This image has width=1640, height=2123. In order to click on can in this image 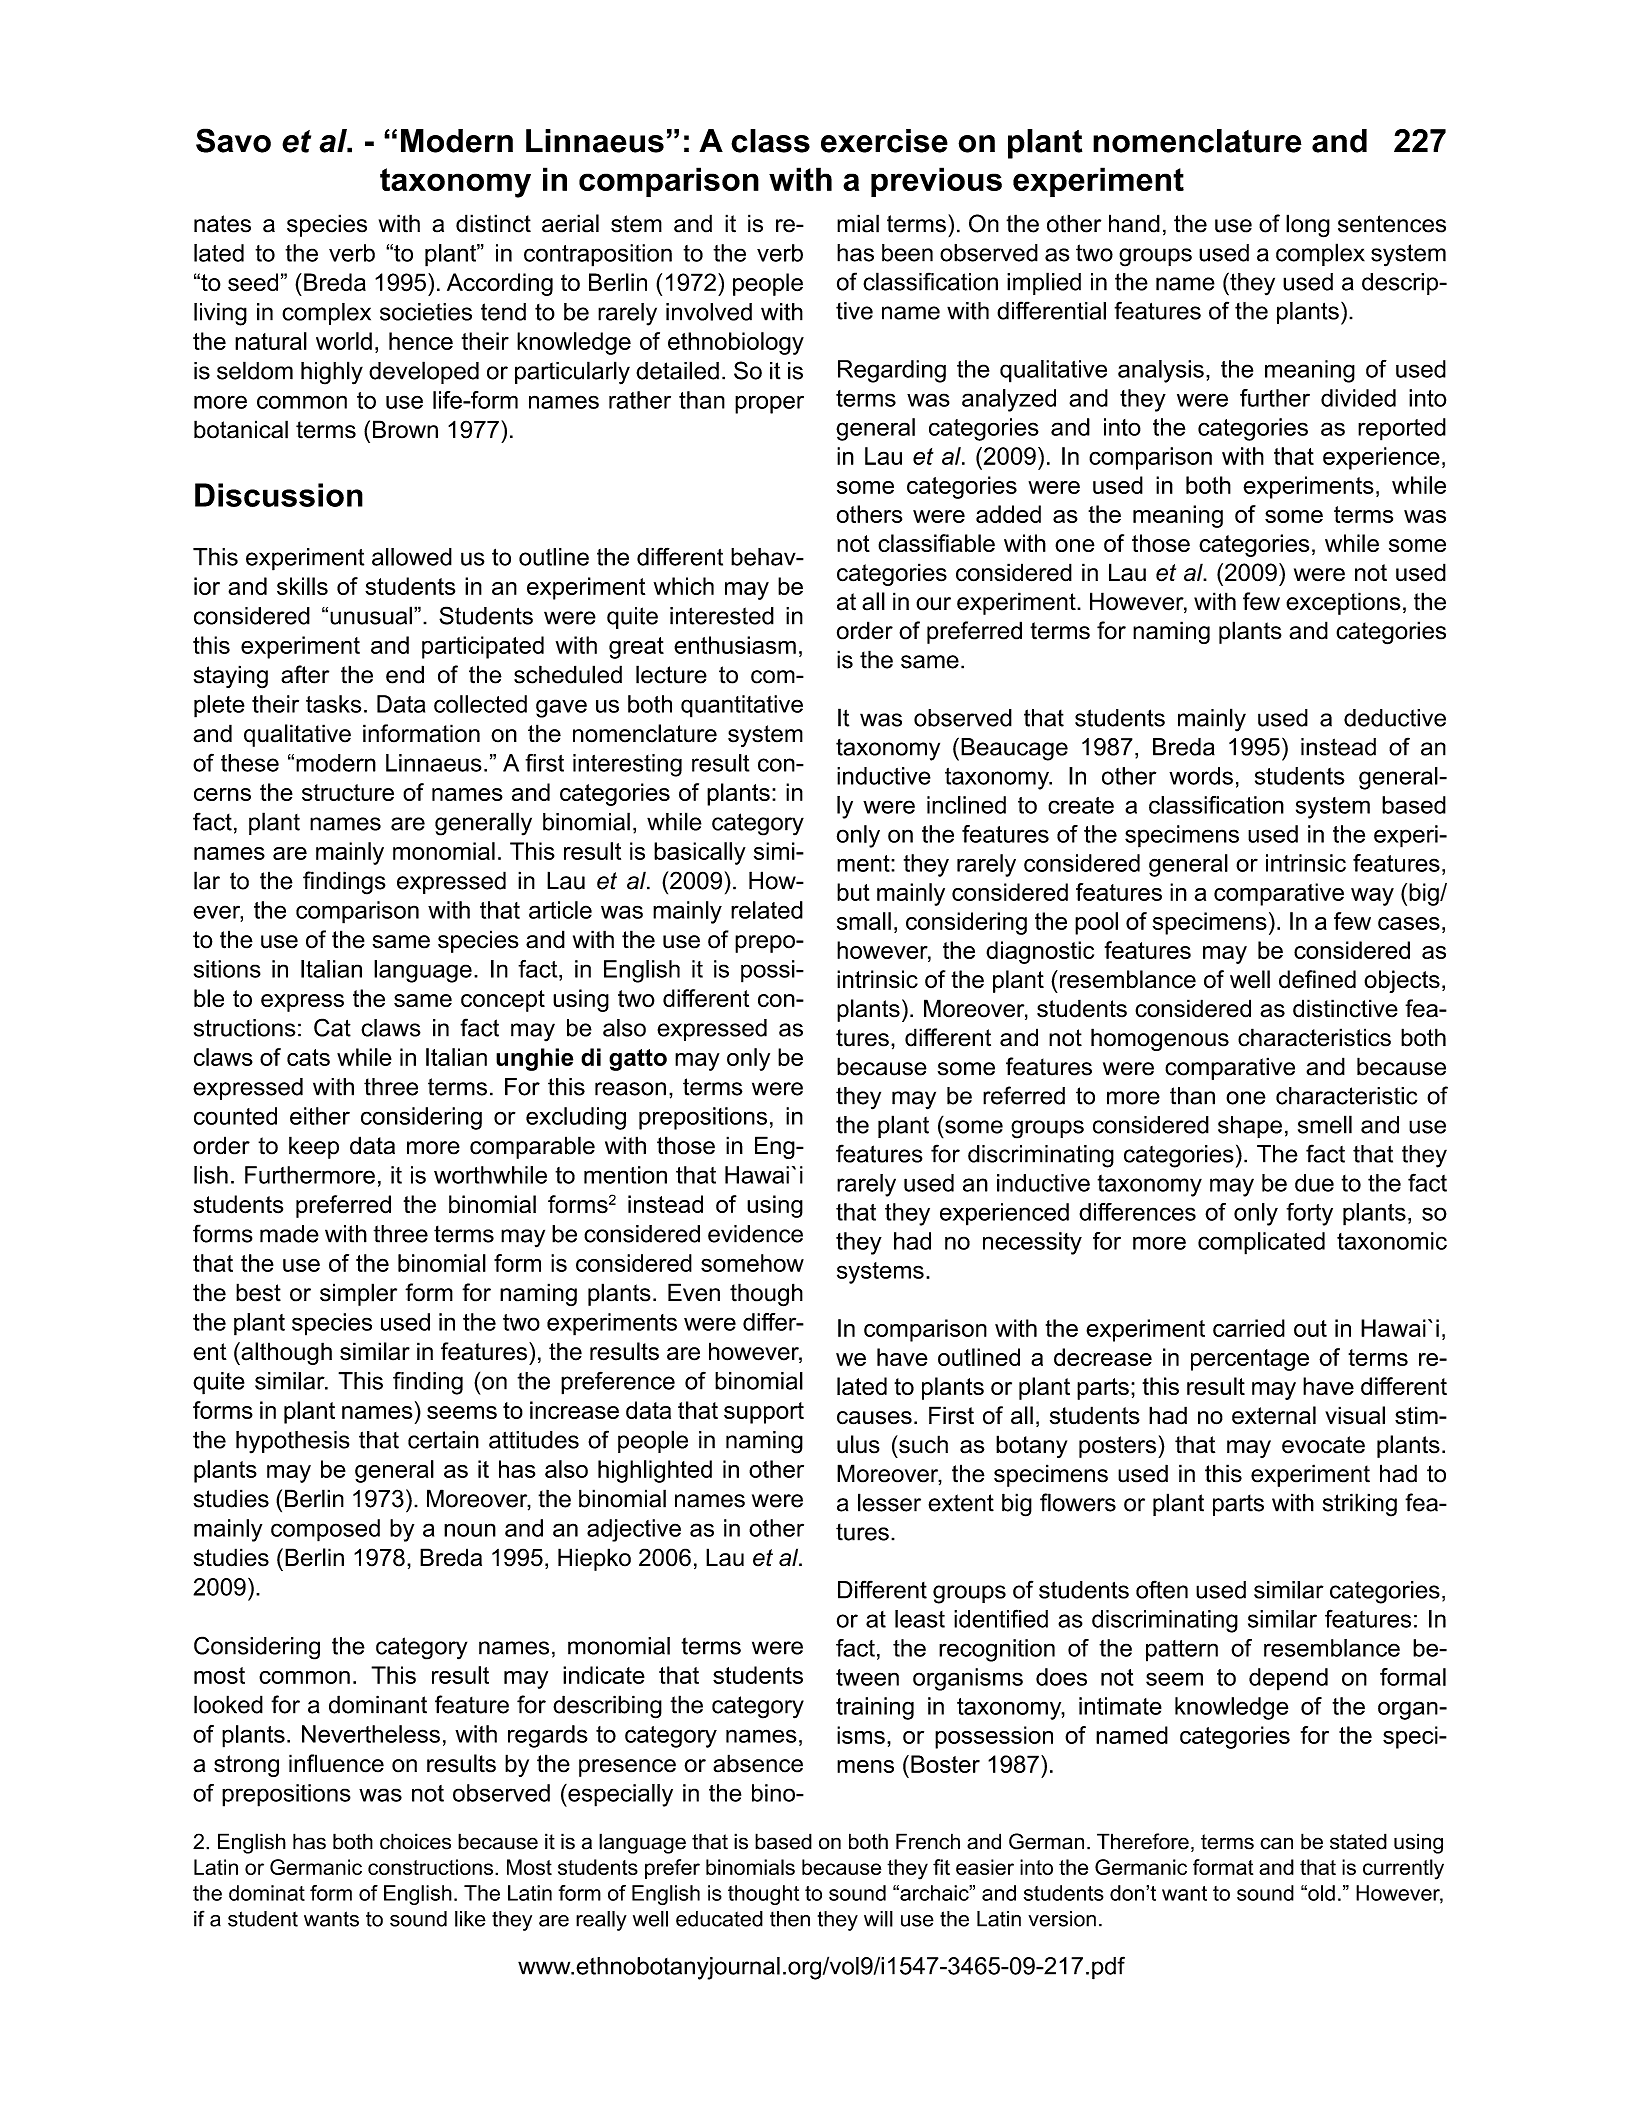, I will do `click(1276, 1843)`.
